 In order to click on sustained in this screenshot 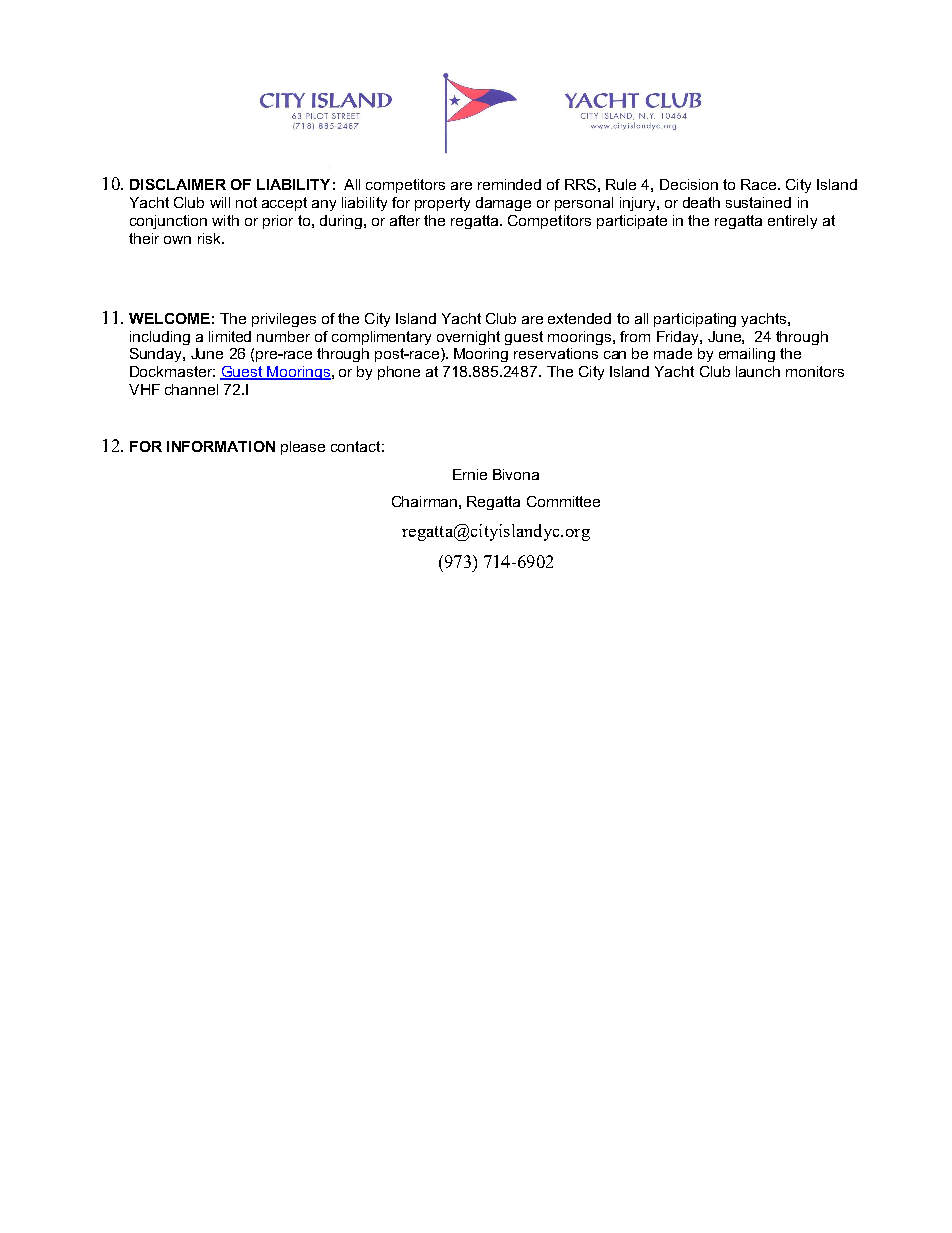, I will do `click(758, 202)`.
